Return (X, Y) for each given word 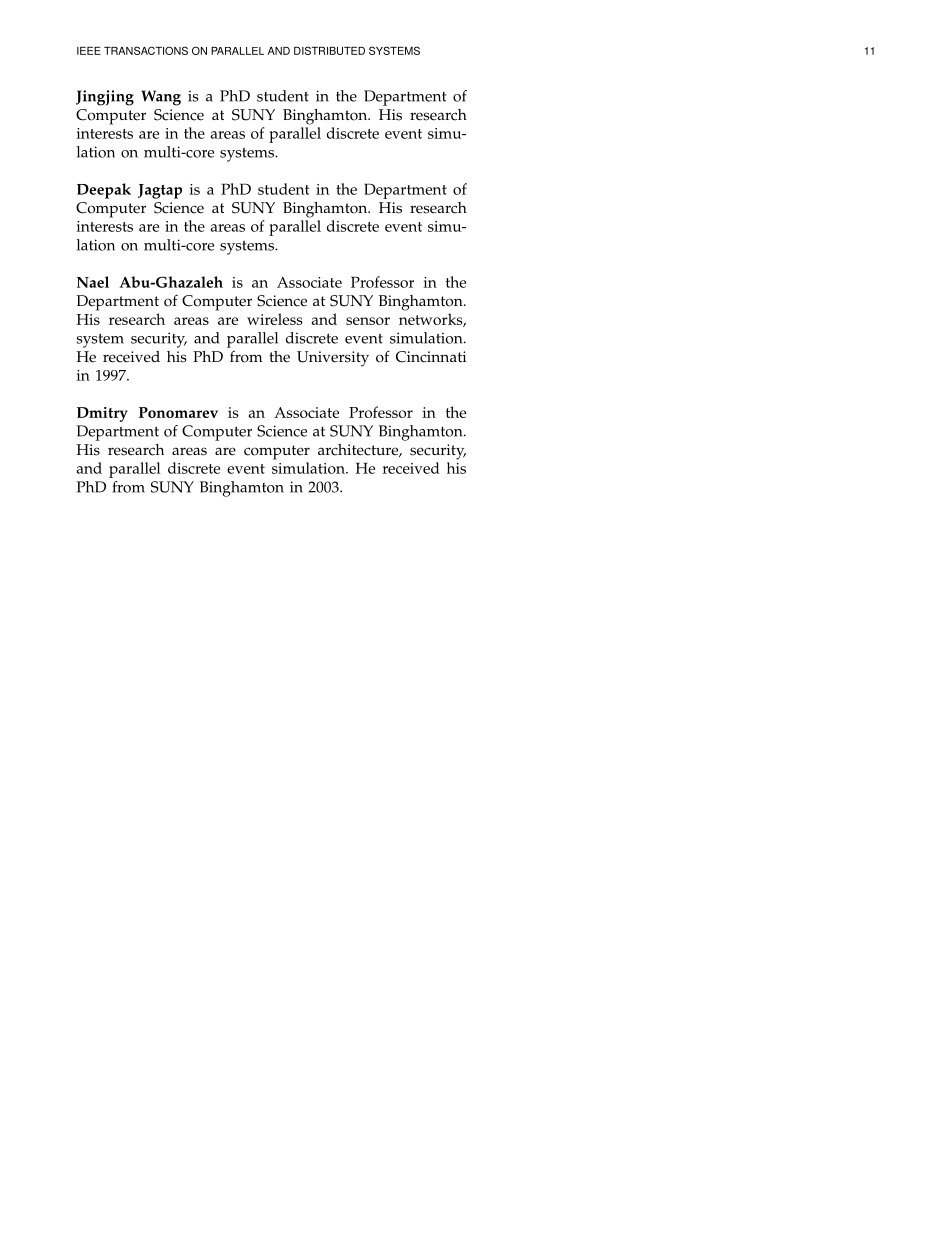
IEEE (89, 51)
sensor (368, 321)
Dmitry (102, 414)
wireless (275, 319)
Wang (161, 98)
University (333, 359)
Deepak (104, 191)
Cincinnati (431, 357)
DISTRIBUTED (329, 50)
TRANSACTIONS (146, 50)
